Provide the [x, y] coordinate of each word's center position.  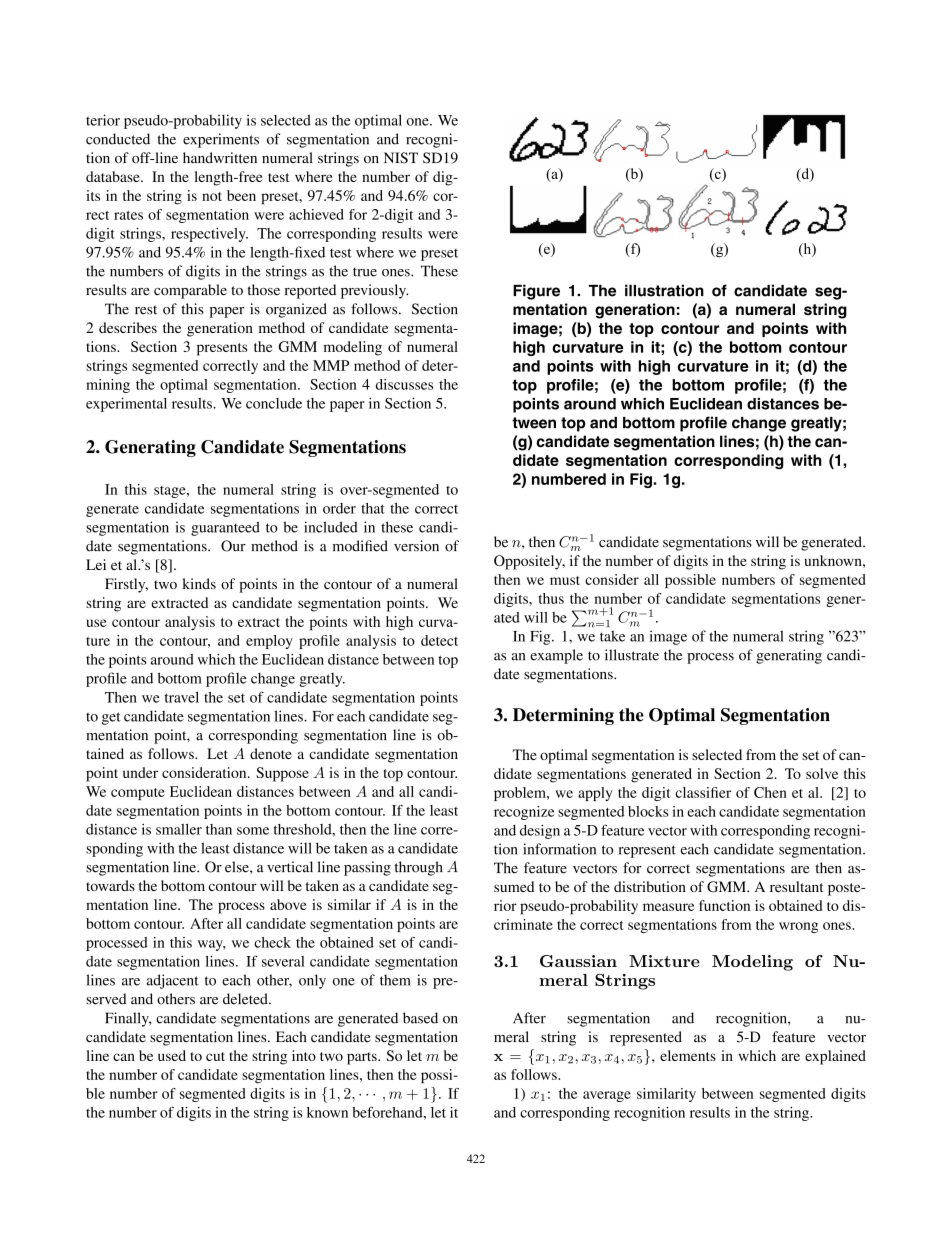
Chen [770, 792]
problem [521, 794]
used [172, 1055]
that [373, 508]
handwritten [220, 158]
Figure [536, 292]
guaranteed [225, 528]
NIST [401, 158]
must [565, 580]
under [140, 772]
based [420, 1018]
